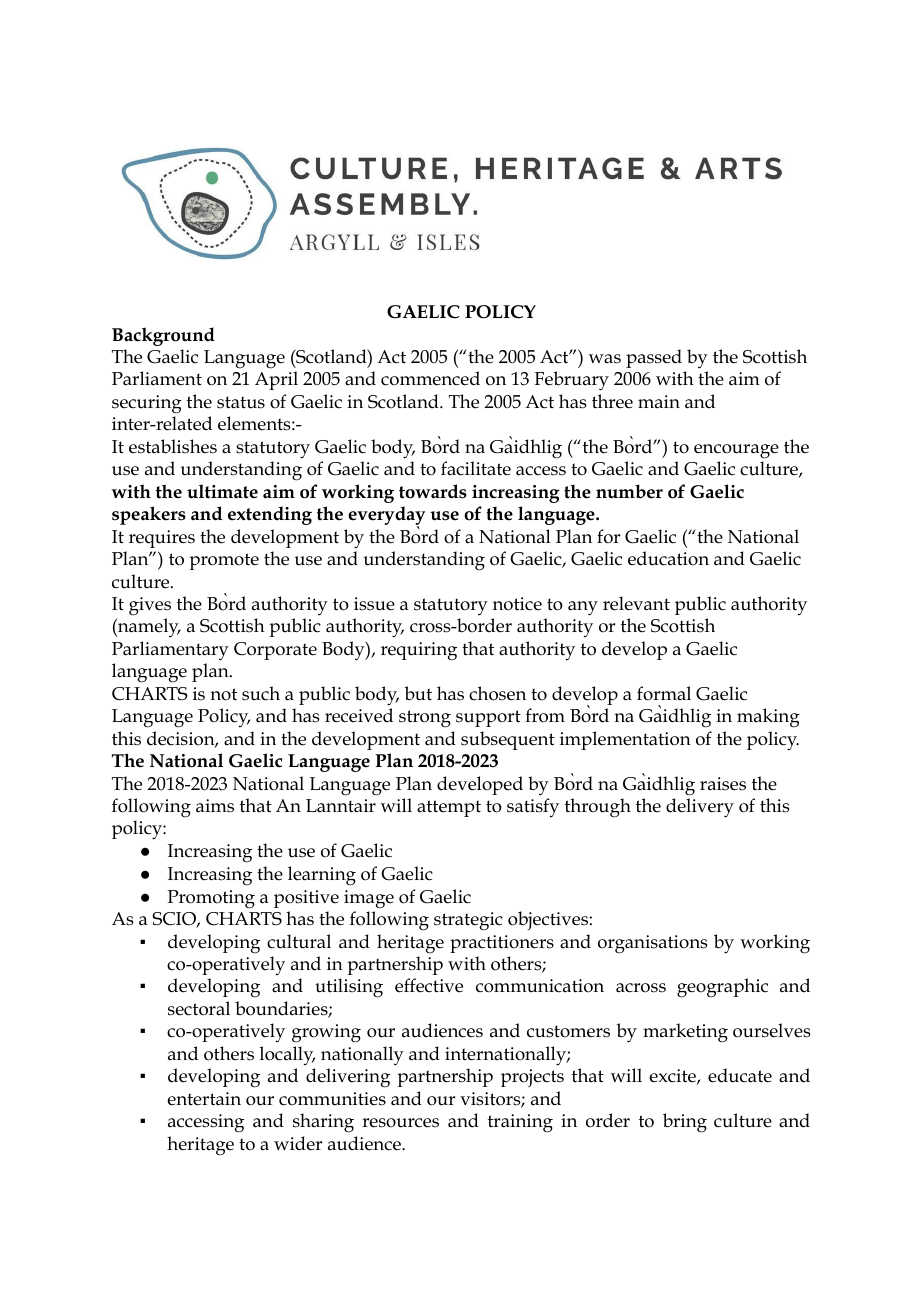  I want to click on April, so click(276, 380).
